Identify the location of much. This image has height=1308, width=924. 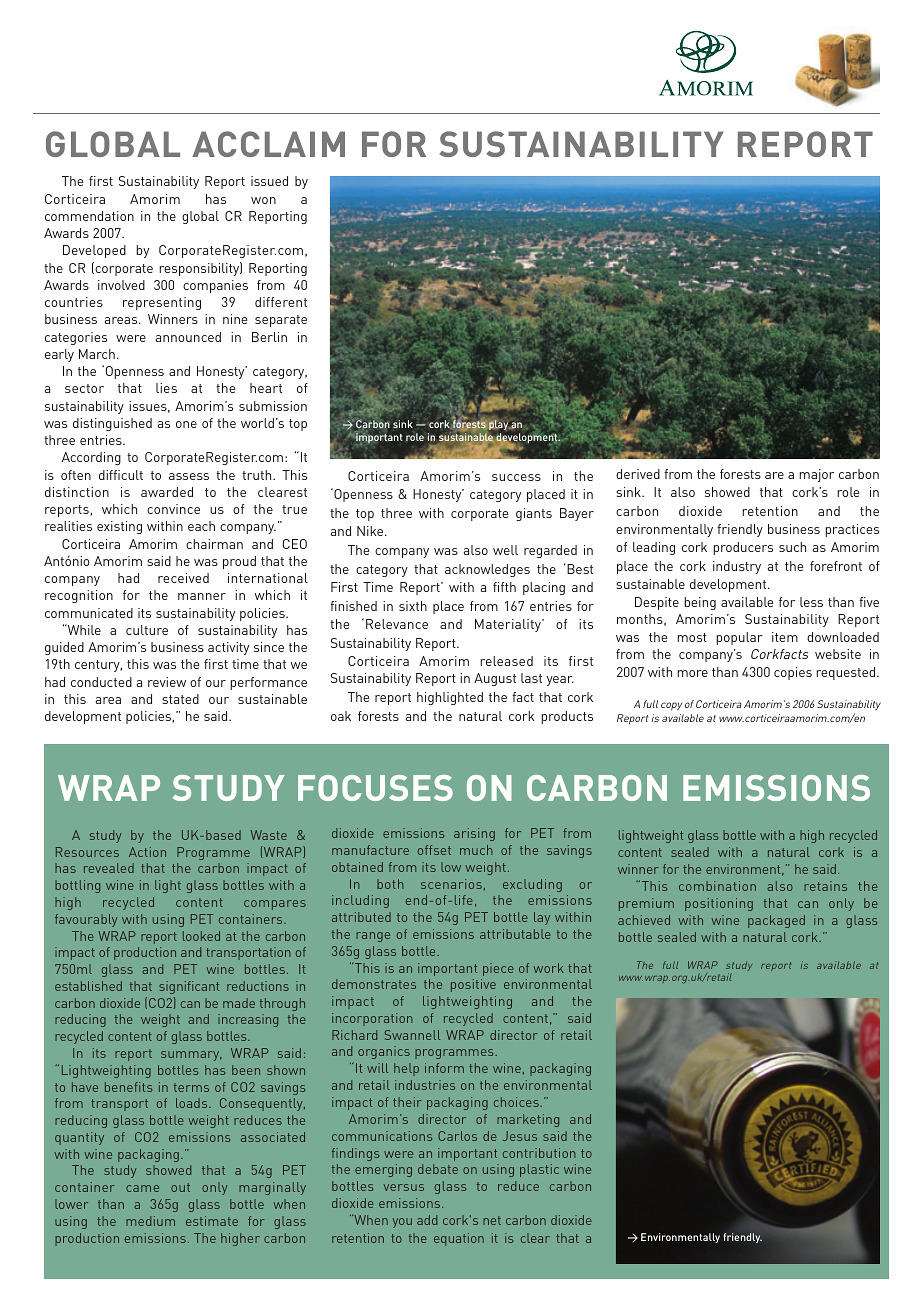
(476, 850).
